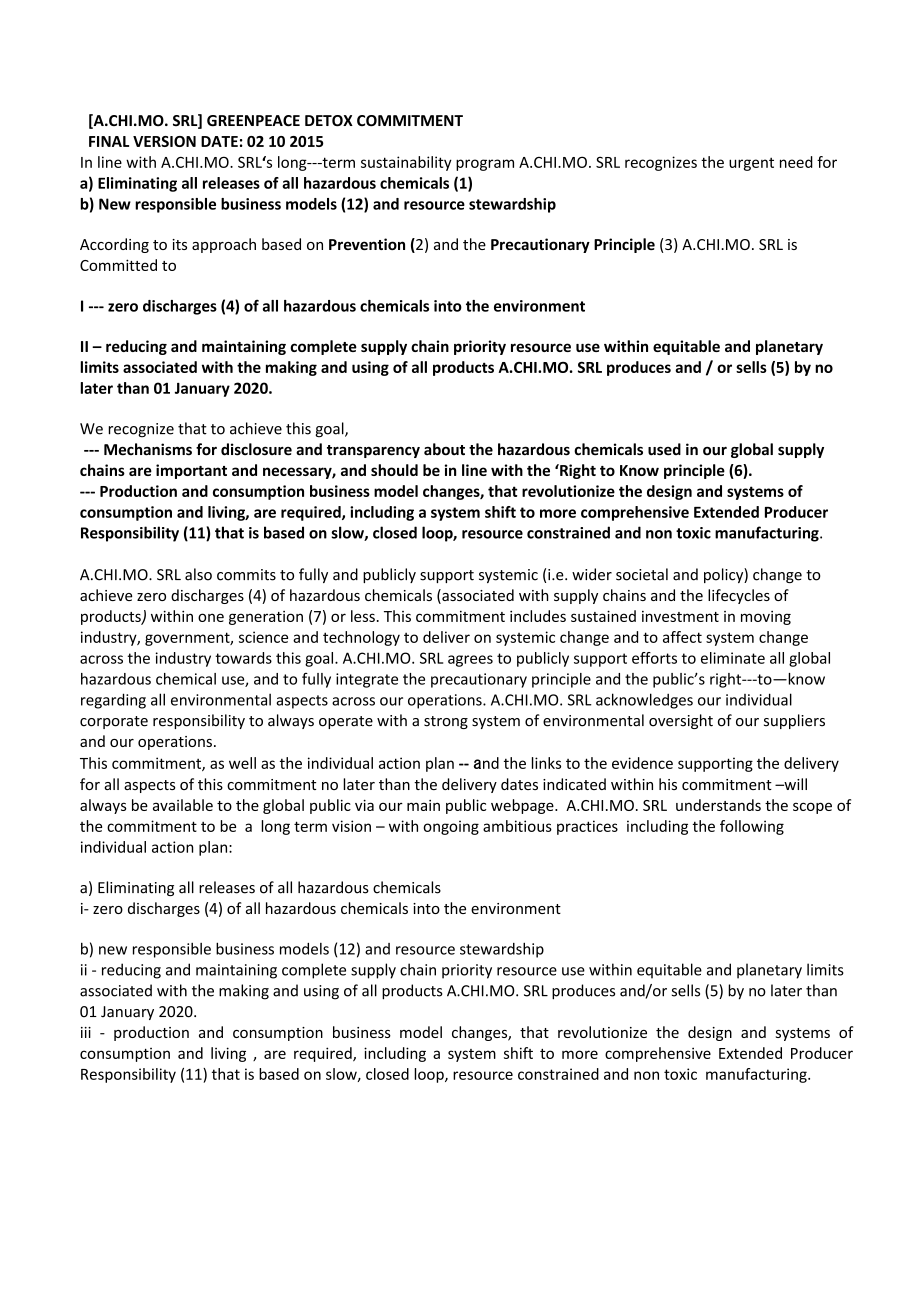  What do you see at coordinates (485, 165) in the screenshot?
I see `program` at bounding box center [485, 165].
